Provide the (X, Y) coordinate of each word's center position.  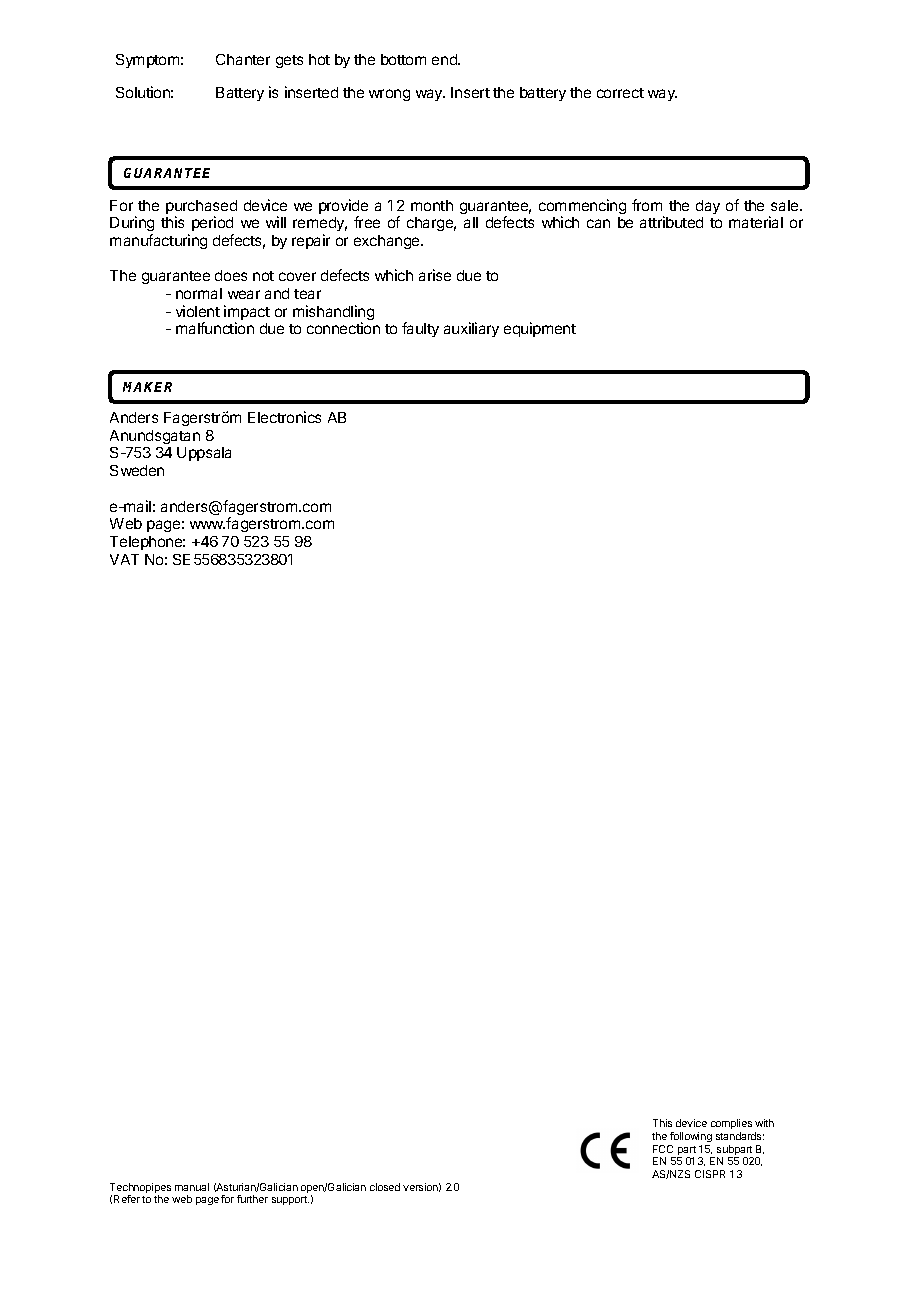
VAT (124, 559)
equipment (540, 329)
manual (192, 1187)
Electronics (284, 417)
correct (620, 93)
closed (385, 1187)
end (445, 59)
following (691, 1137)
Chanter (243, 59)
